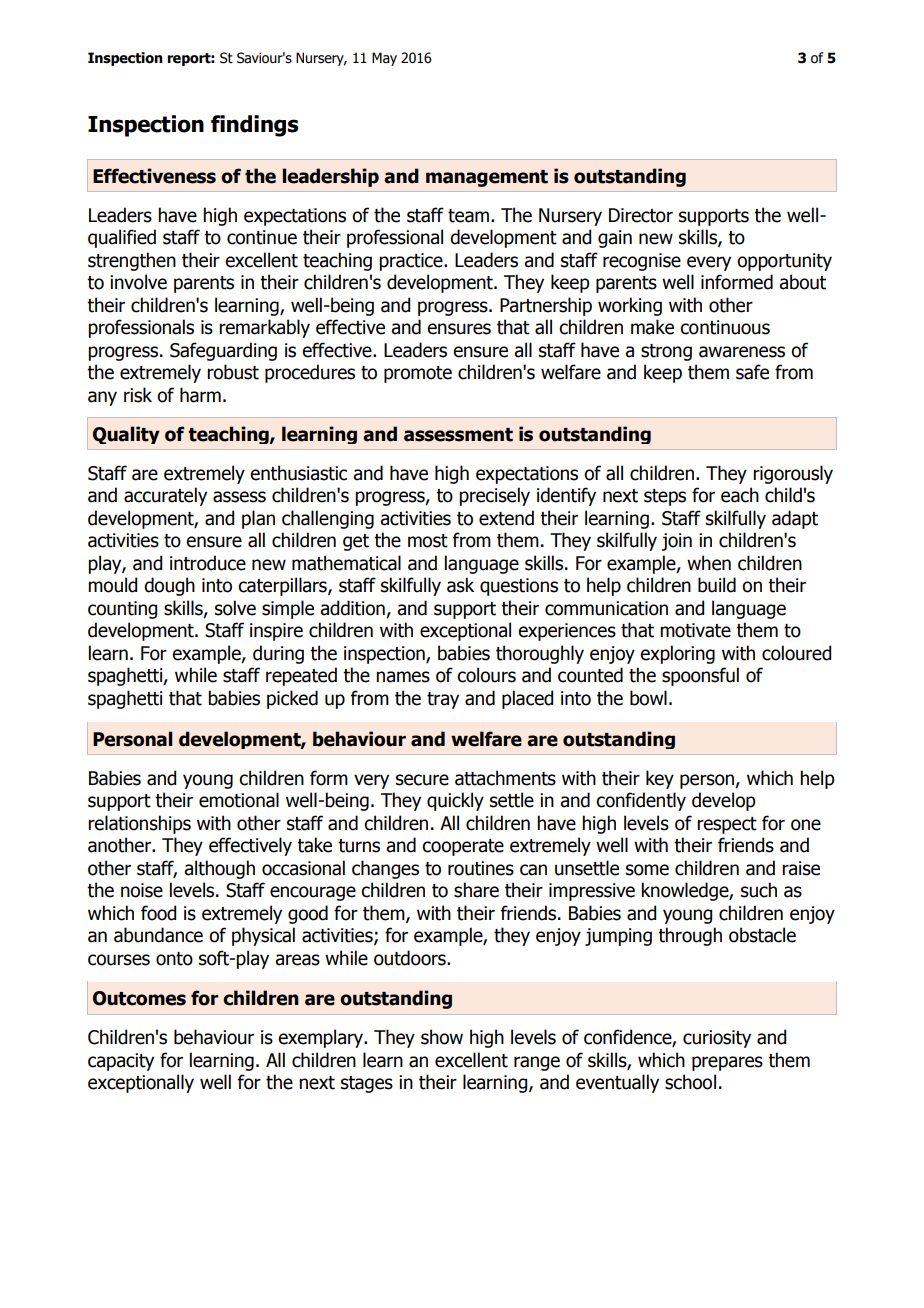  I want to click on introduce, so click(208, 563).
